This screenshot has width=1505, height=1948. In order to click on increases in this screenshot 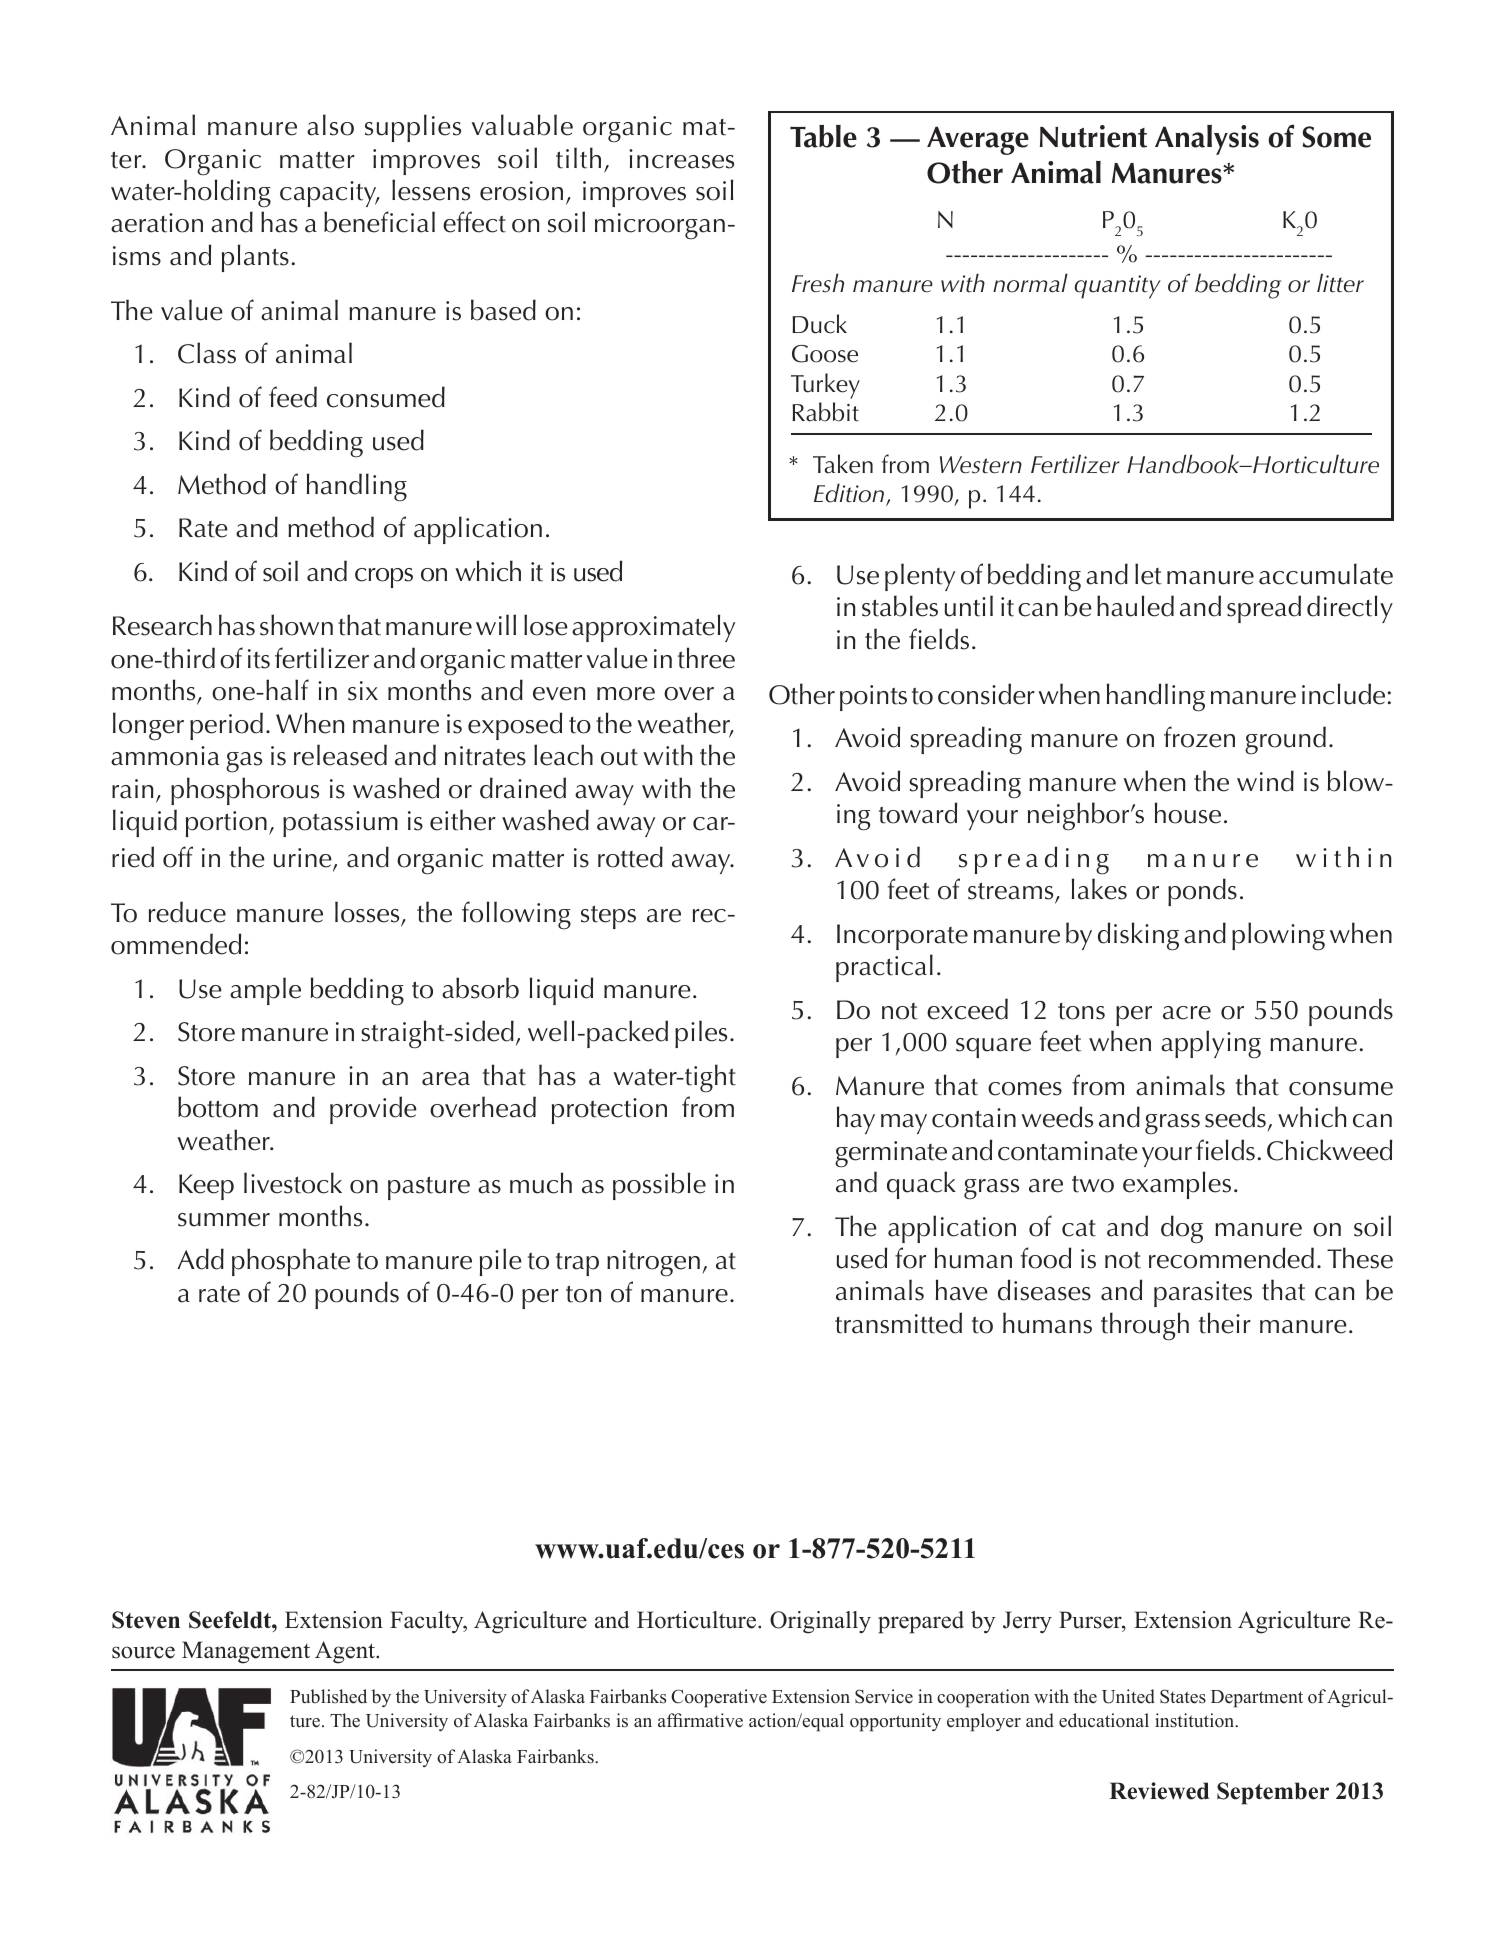, I will do `click(681, 159)`.
